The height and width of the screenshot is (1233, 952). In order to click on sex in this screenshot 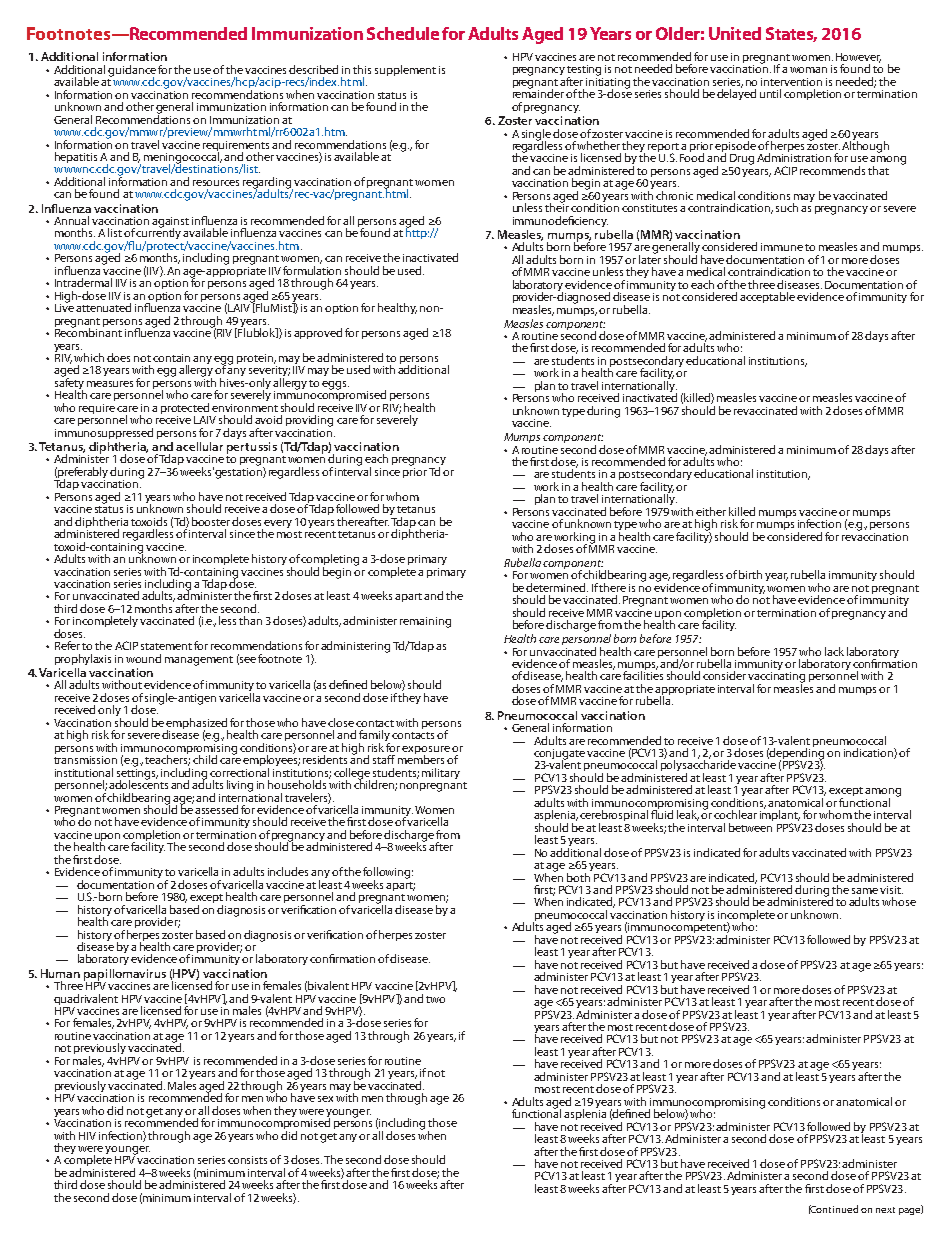, I will do `click(325, 1099)`.
